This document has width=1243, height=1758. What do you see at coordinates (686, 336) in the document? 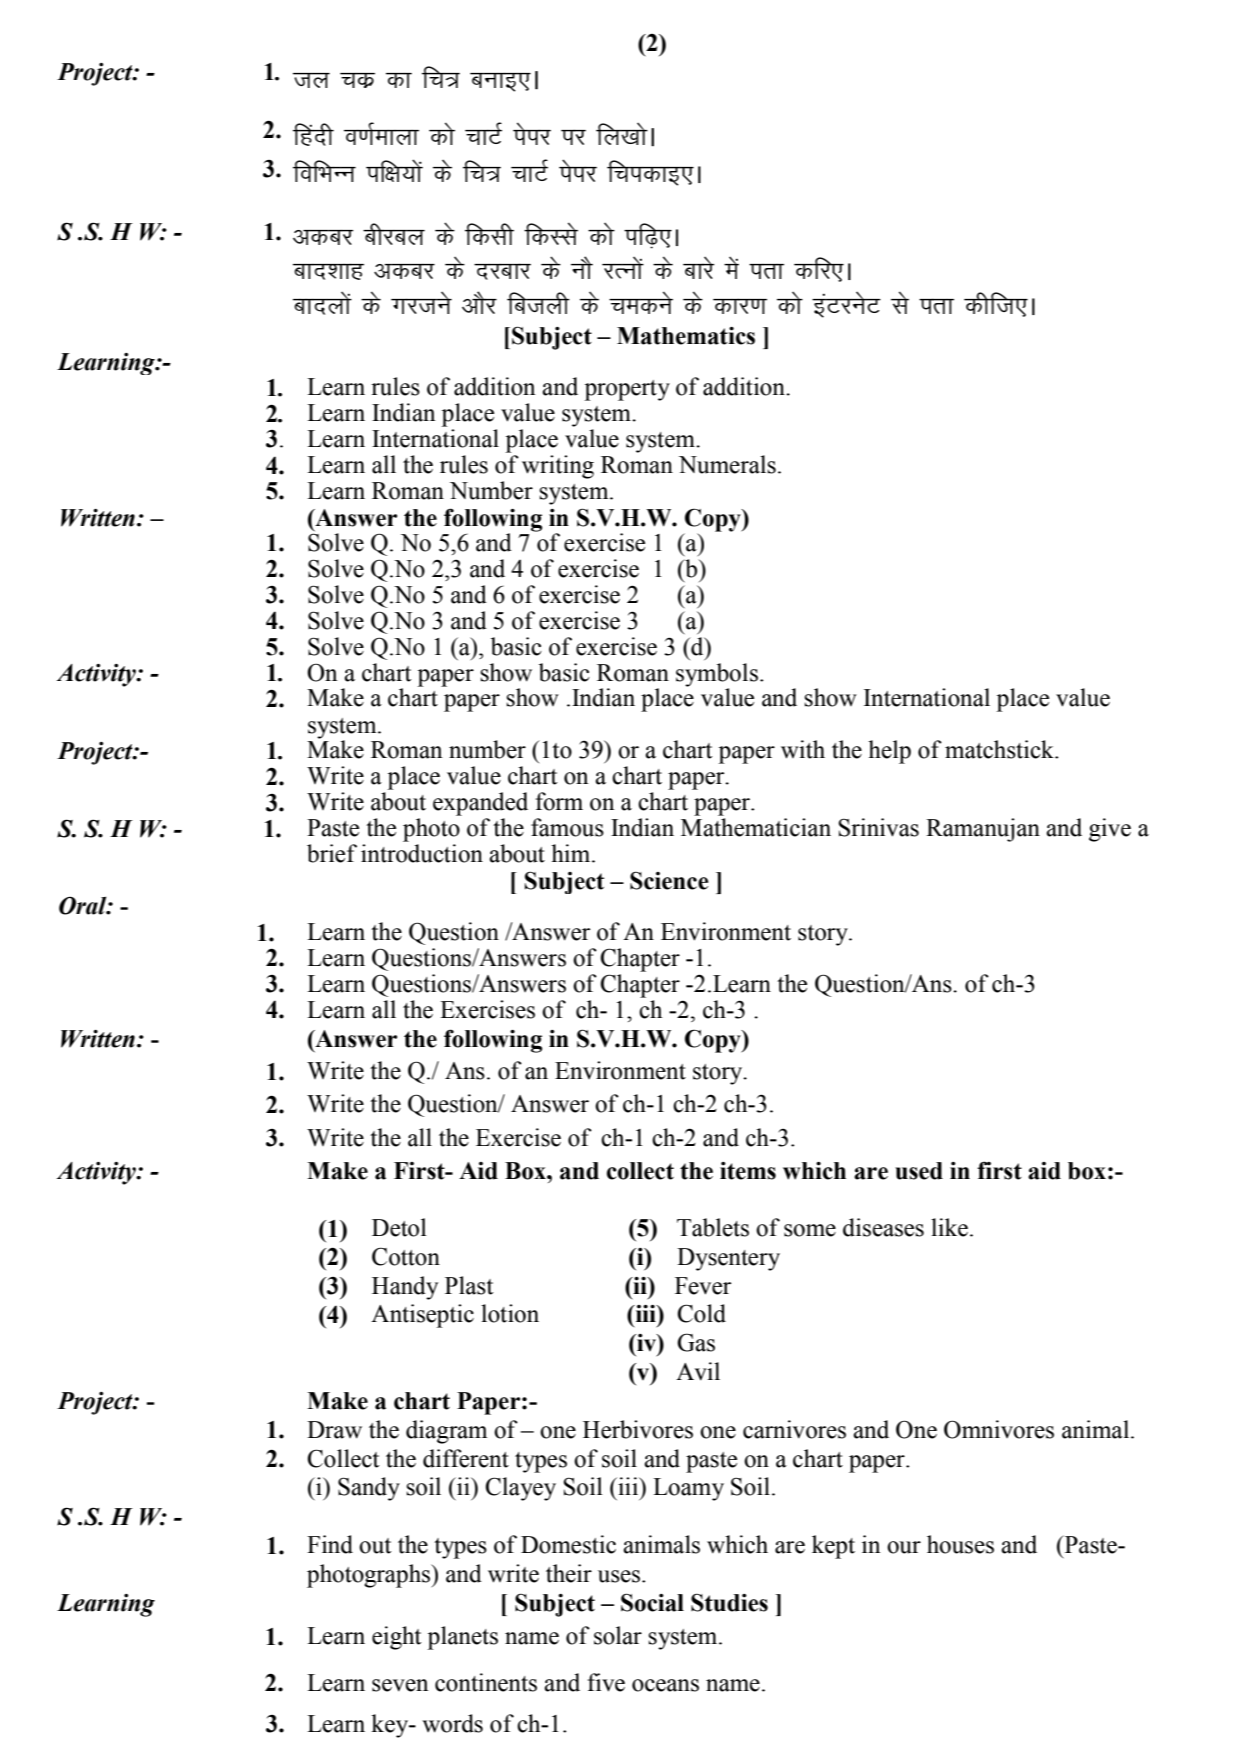
I see `Mathematics` at bounding box center [686, 336].
